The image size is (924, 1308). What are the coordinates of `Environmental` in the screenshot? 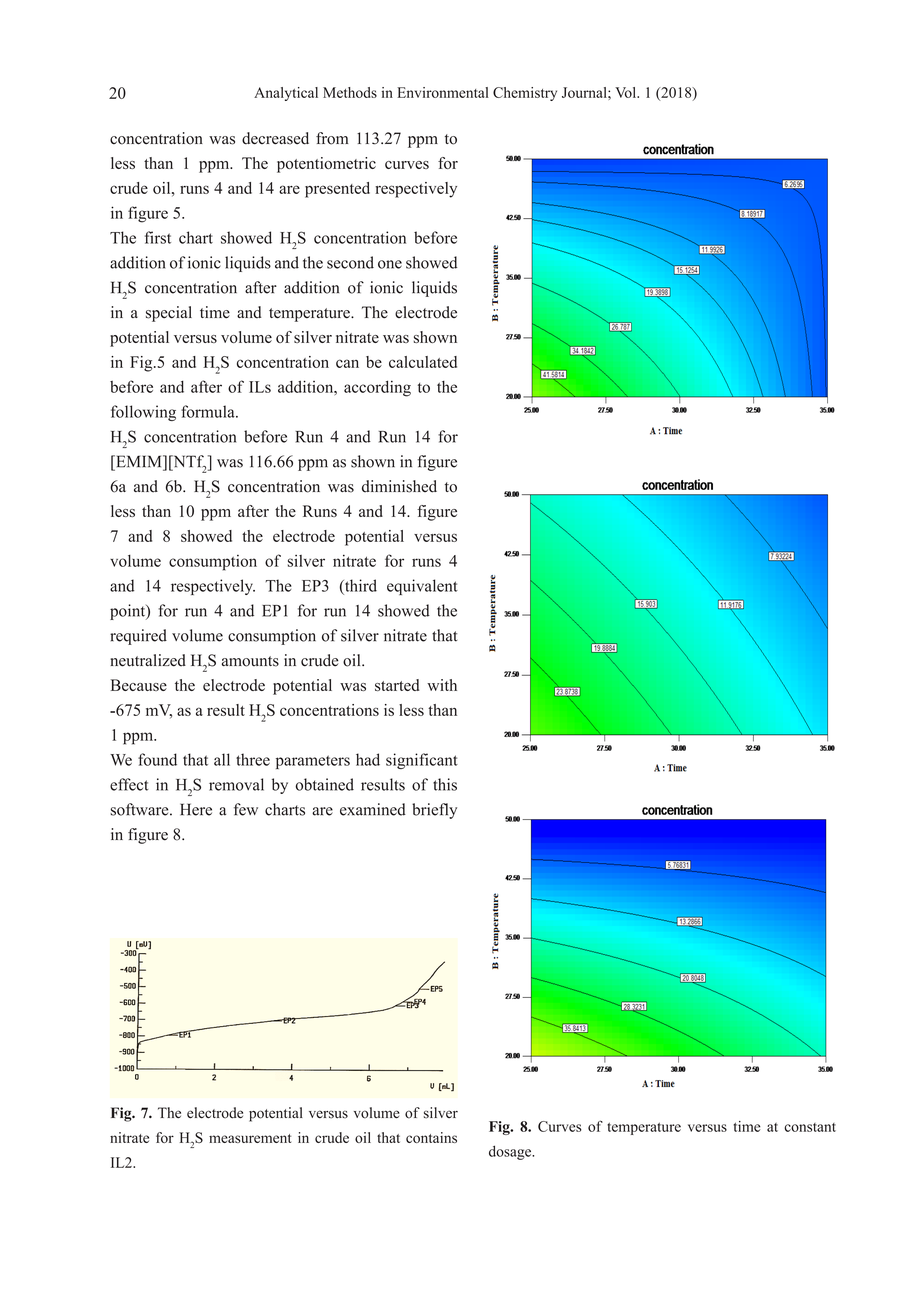 It's located at (443, 92).
